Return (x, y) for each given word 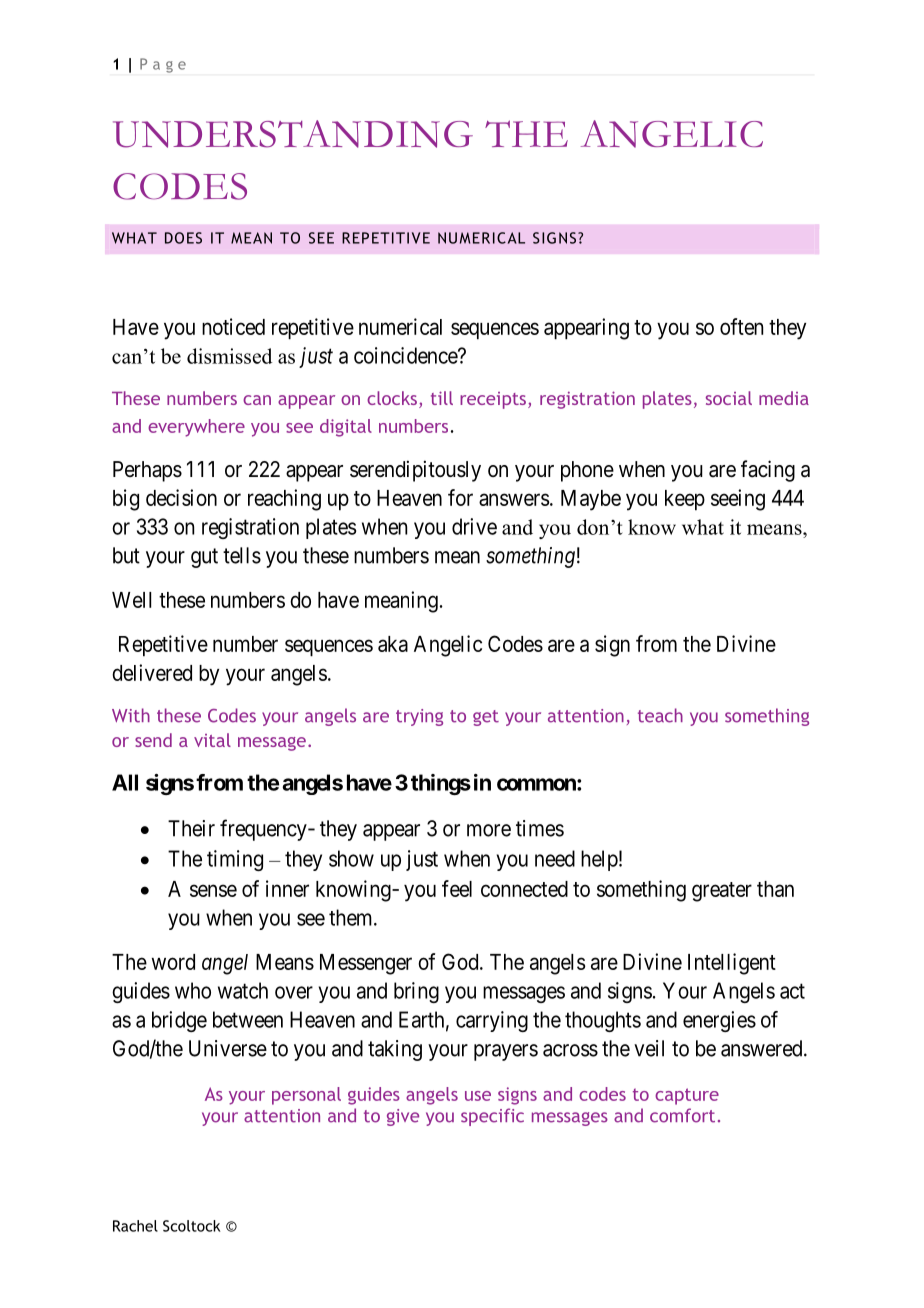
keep (685, 500)
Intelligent (732, 964)
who (193, 990)
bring (416, 992)
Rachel (135, 1226)
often (741, 326)
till (442, 398)
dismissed (229, 356)
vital (212, 740)
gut (204, 558)
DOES (183, 238)
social (729, 398)
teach (660, 715)
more (489, 830)
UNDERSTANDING (293, 134)
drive (474, 526)
